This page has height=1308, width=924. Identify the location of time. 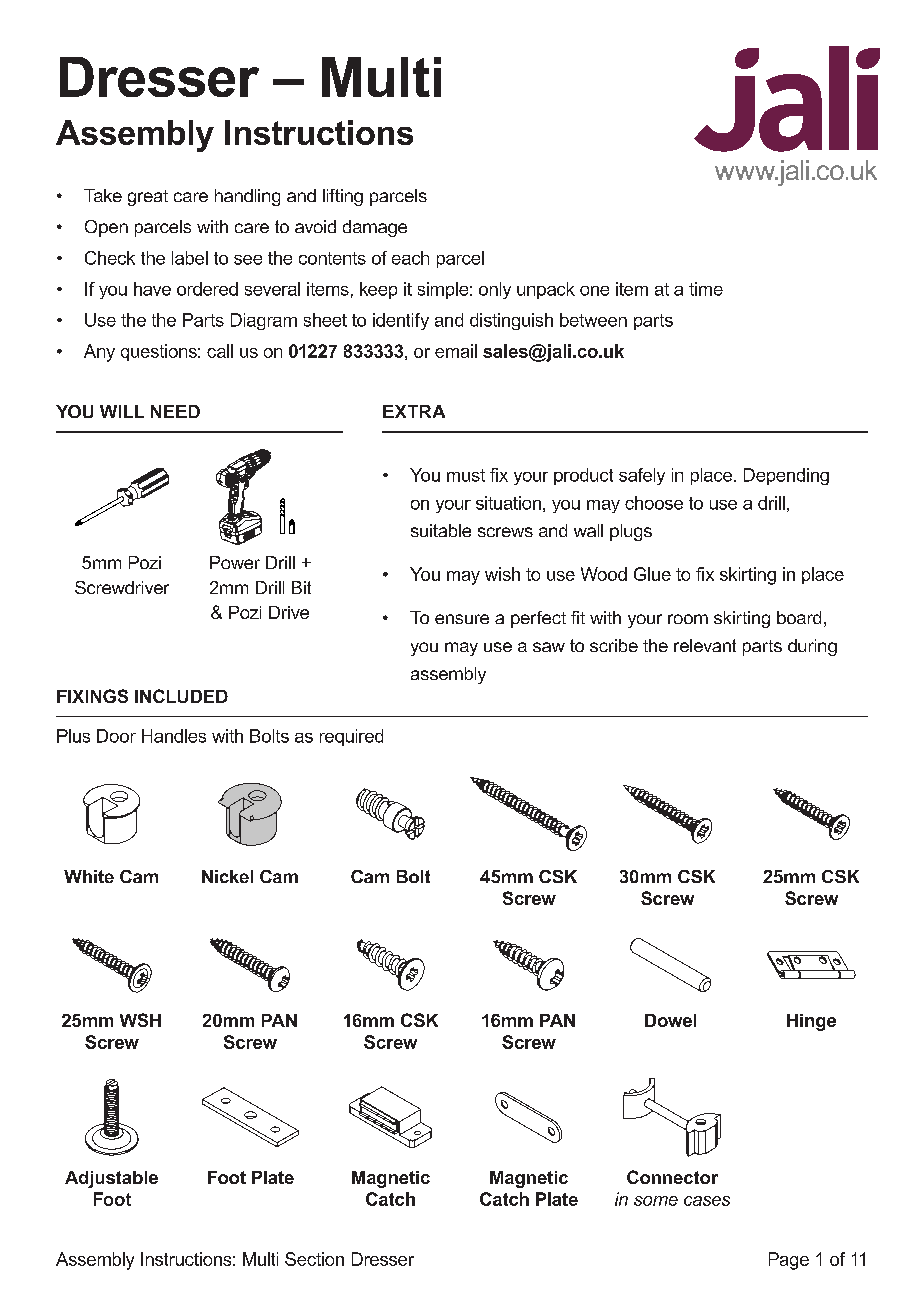
(706, 289).
